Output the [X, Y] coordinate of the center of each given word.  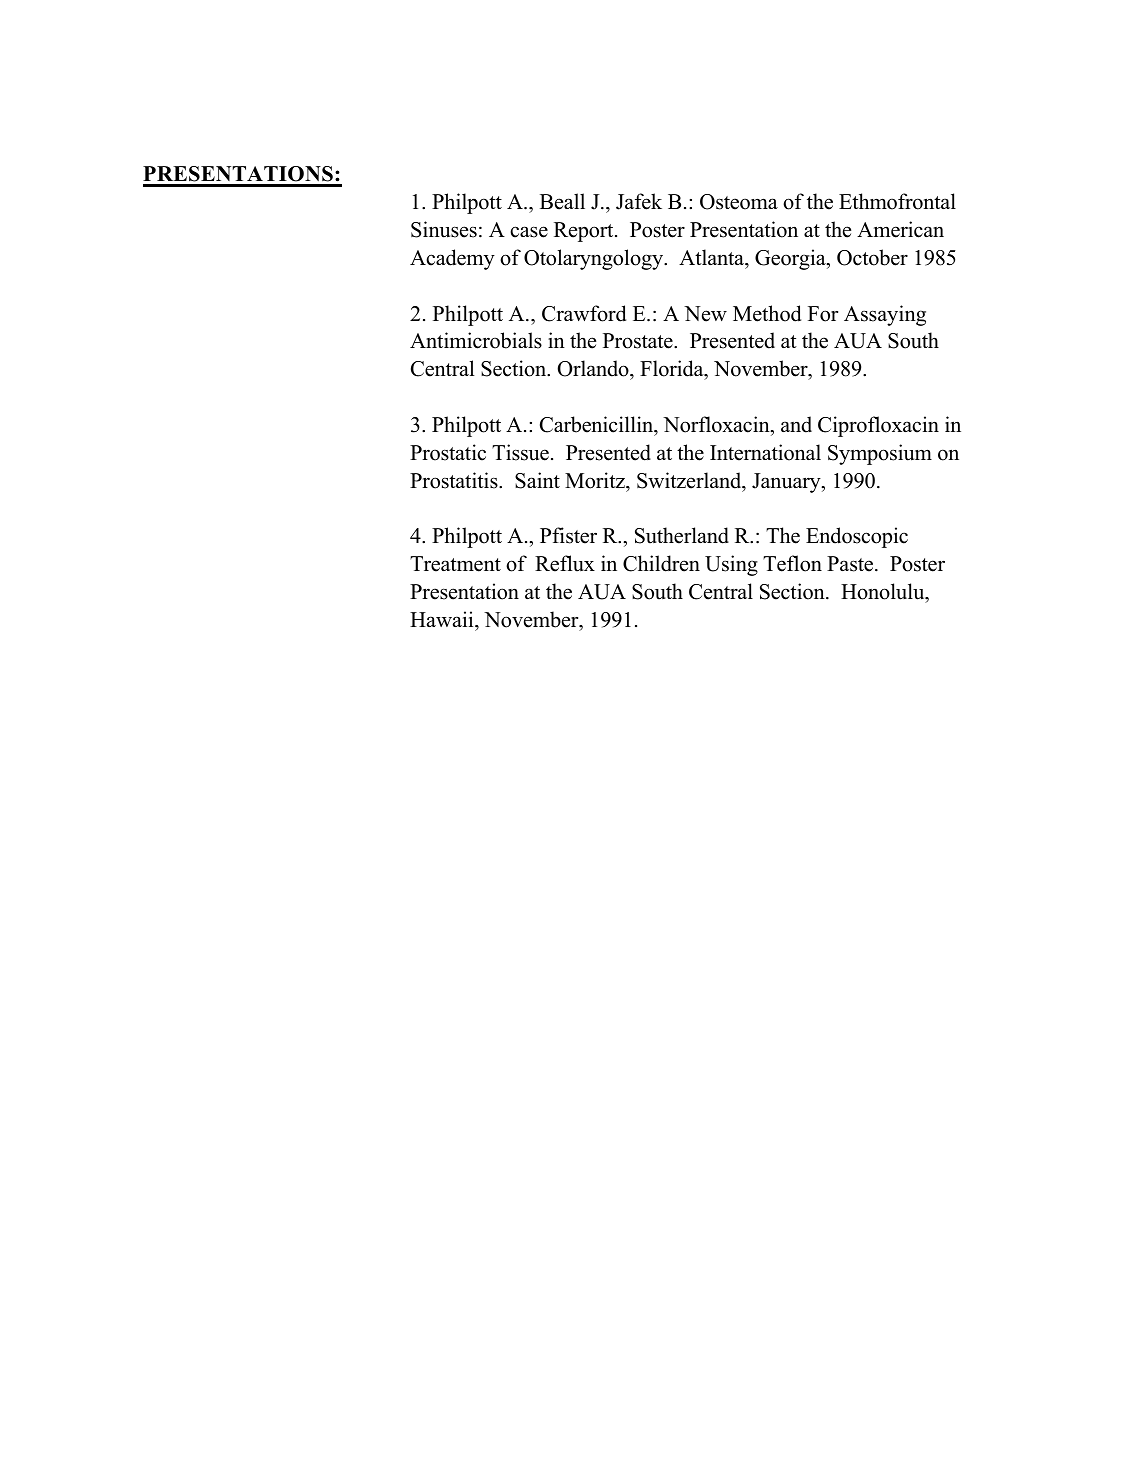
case [529, 232]
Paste [851, 564]
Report [585, 232]
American [900, 229]
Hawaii [443, 619]
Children [661, 563]
